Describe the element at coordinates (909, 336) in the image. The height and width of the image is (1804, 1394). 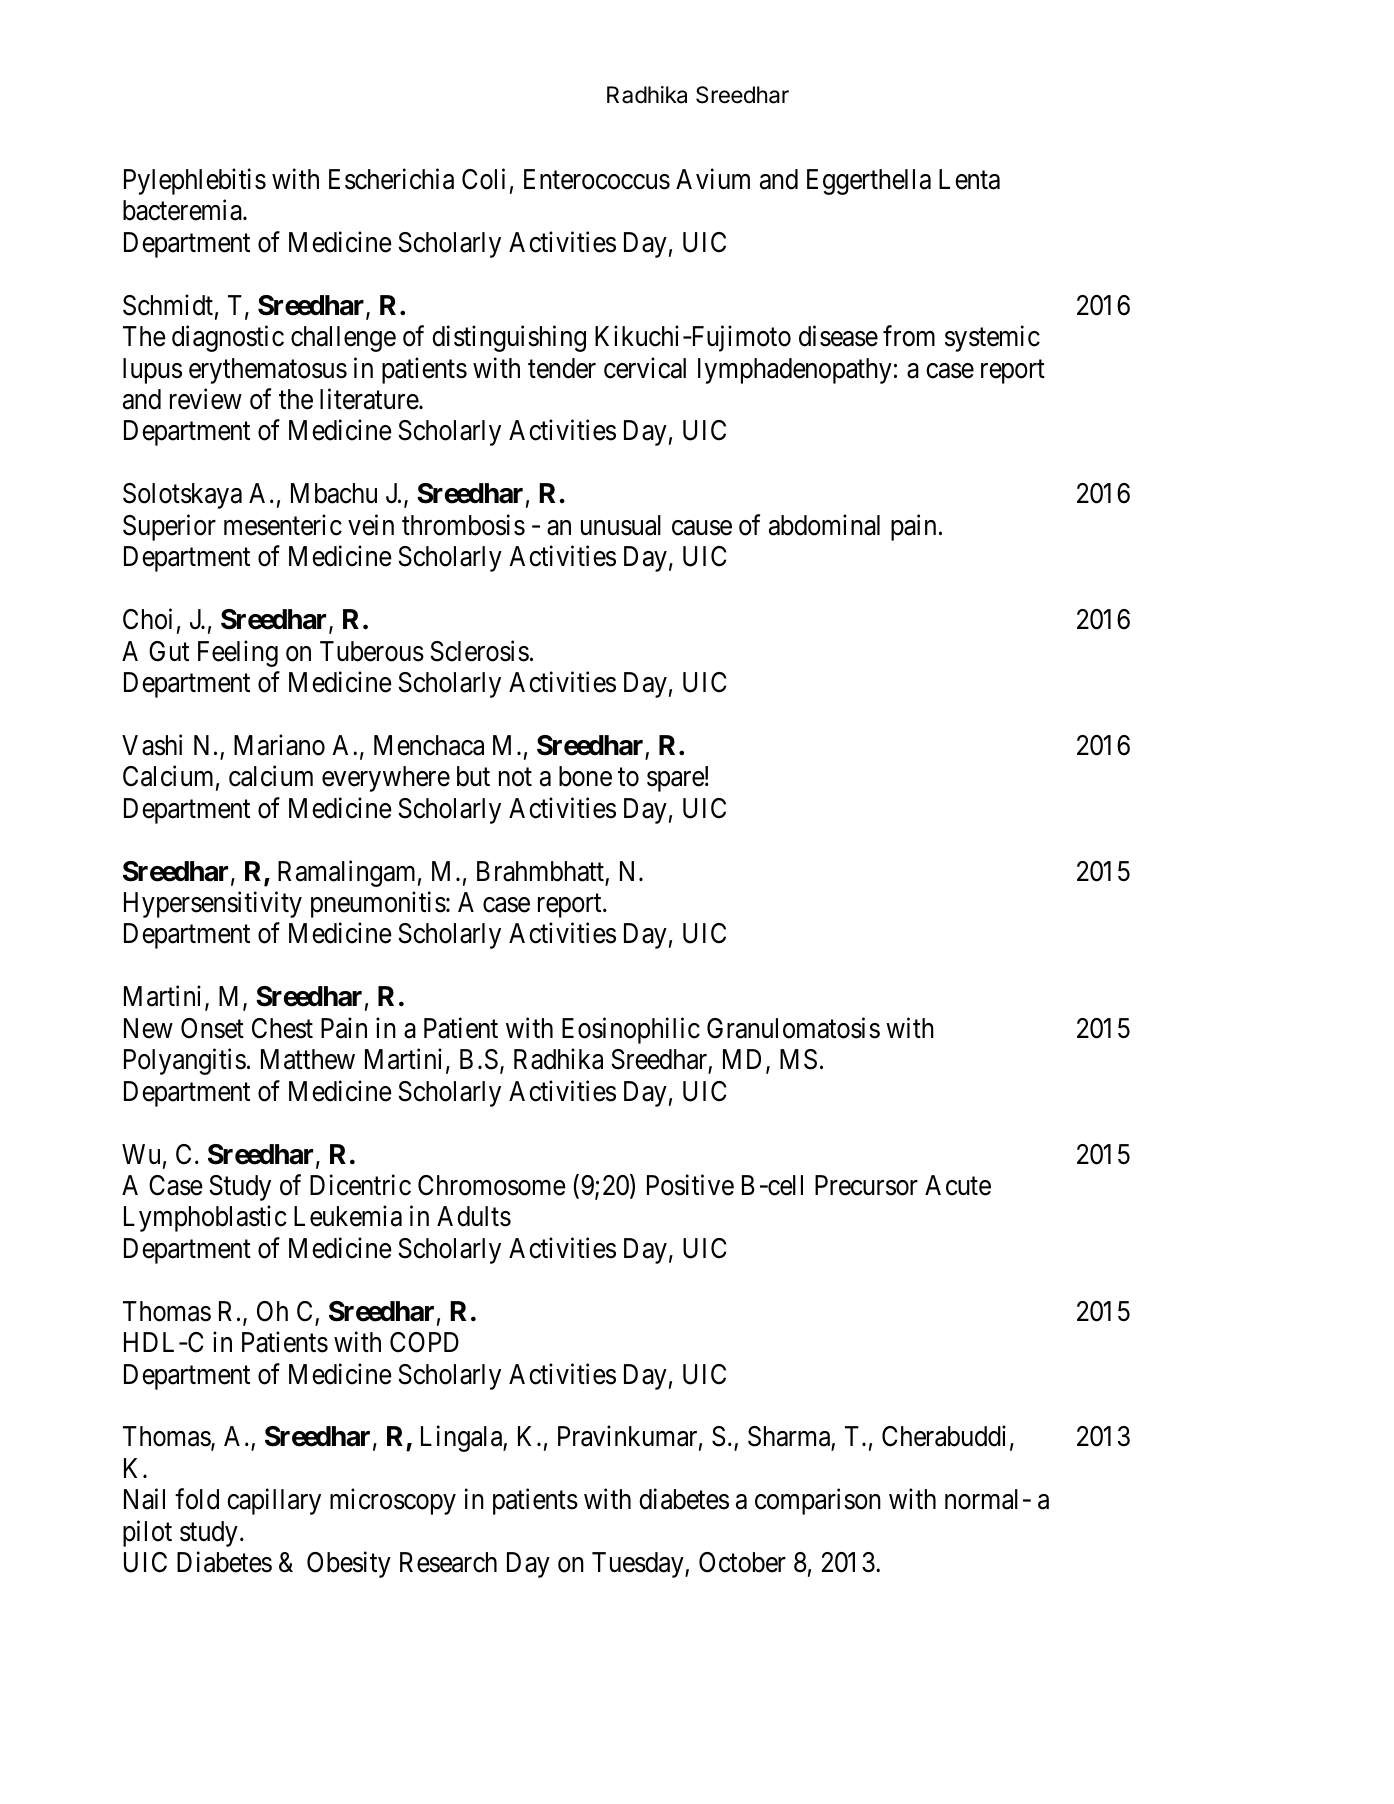
I see `from` at that location.
